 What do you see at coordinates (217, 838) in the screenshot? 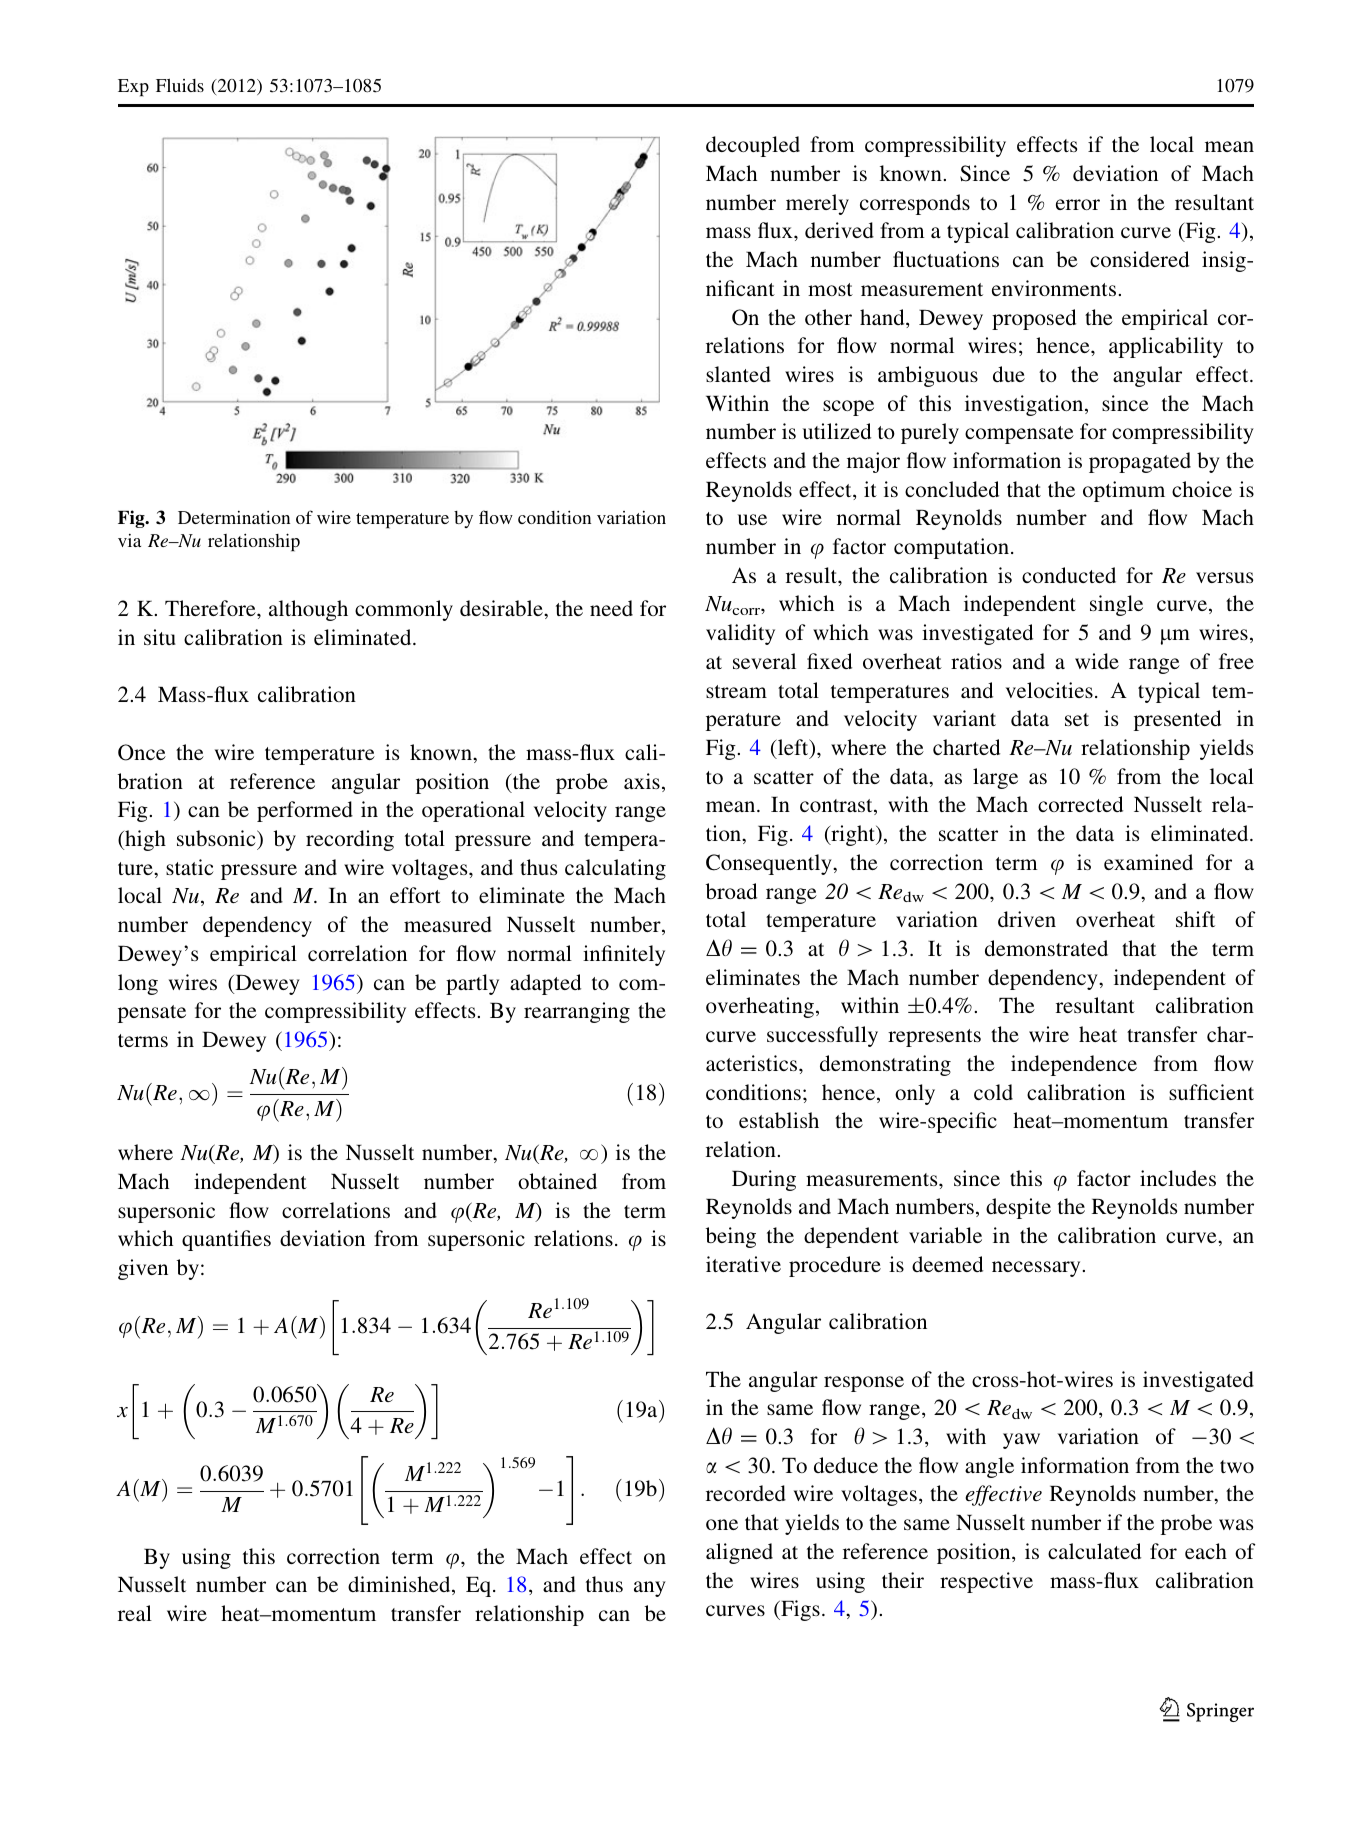
I see `subsonic` at bounding box center [217, 838].
